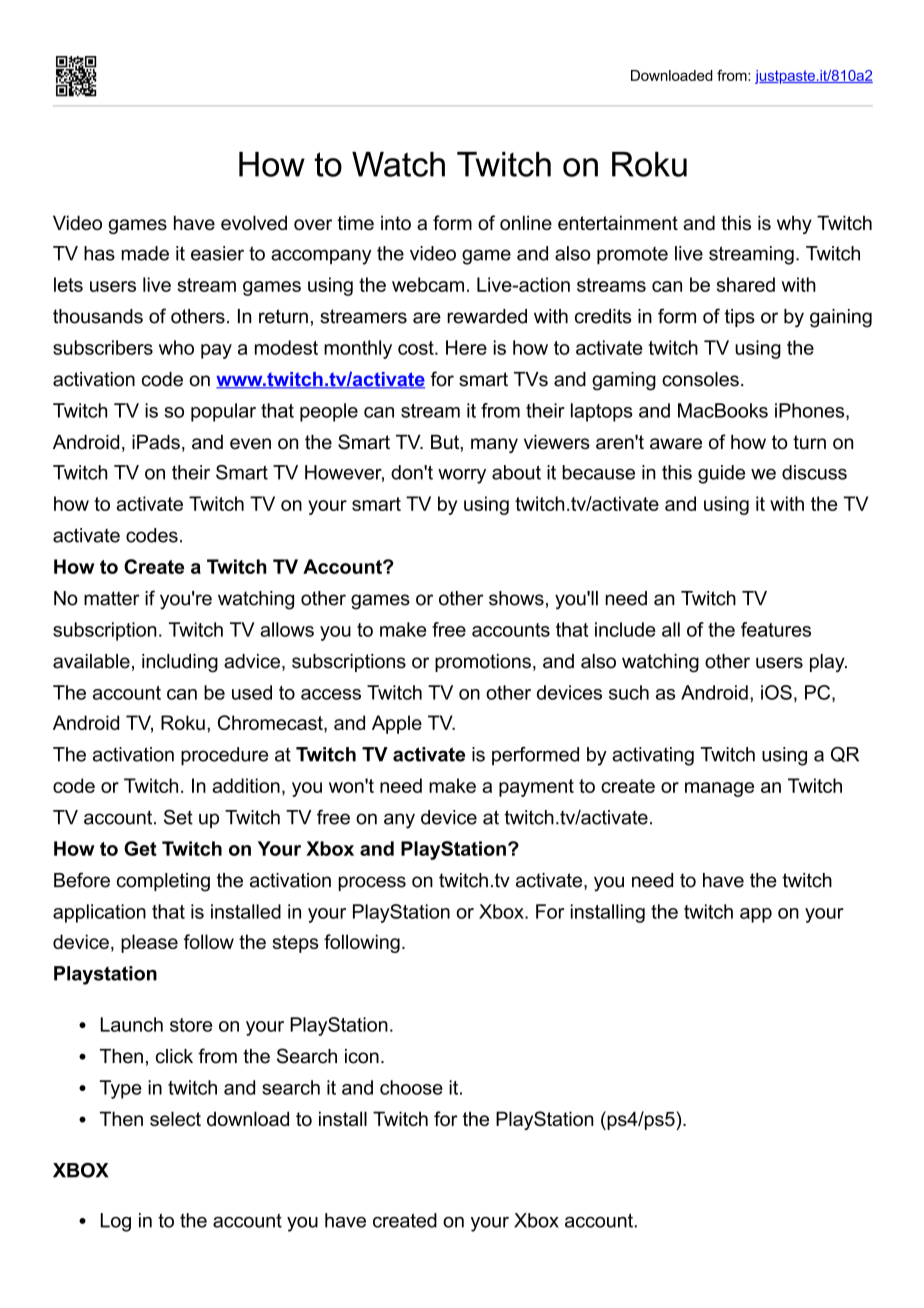 The height and width of the screenshot is (1308, 924). I want to click on made, so click(145, 253).
